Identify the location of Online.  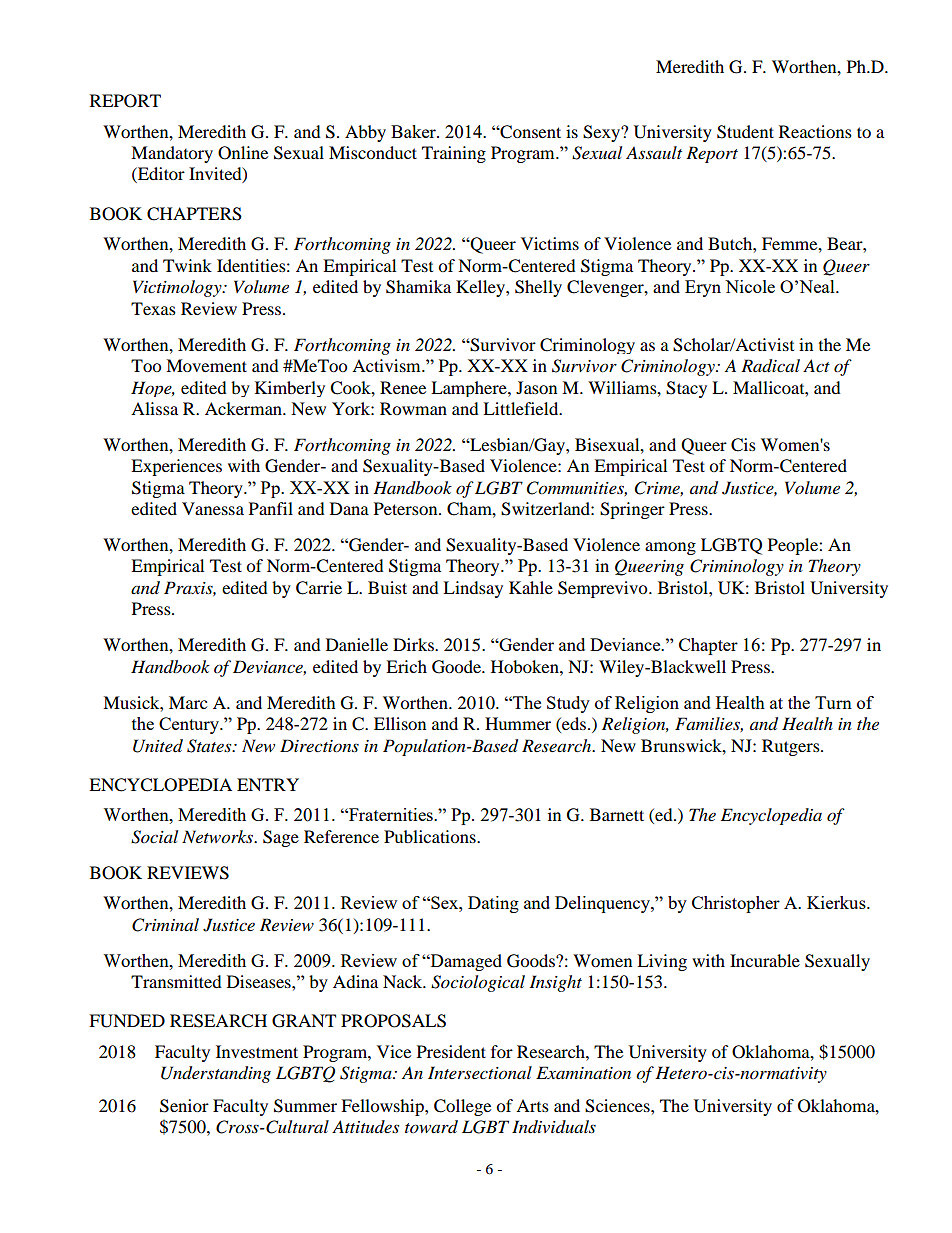
(243, 153).
